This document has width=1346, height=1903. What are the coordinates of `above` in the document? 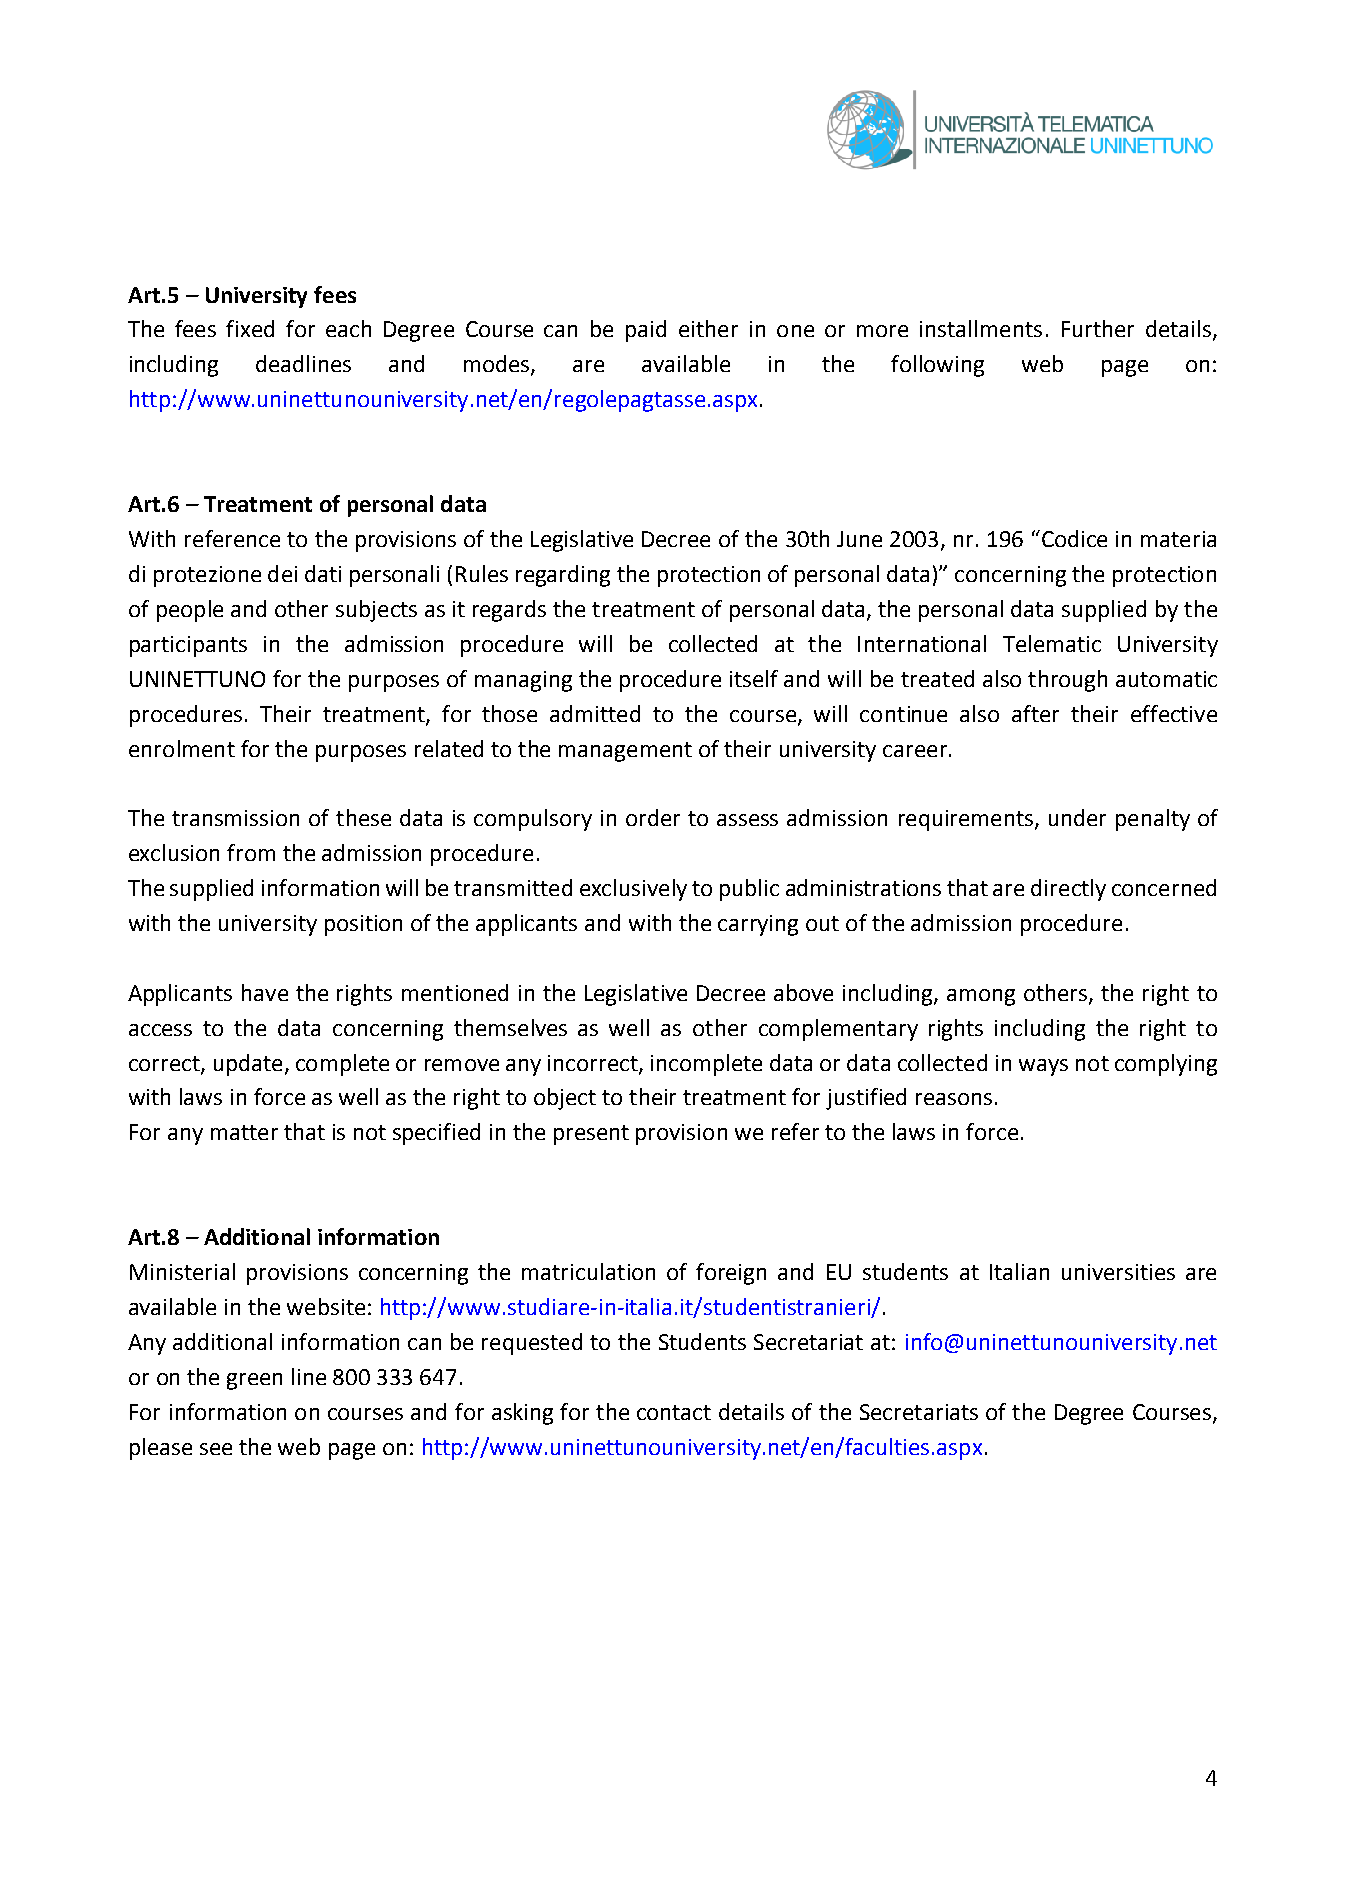 It's located at (803, 992).
